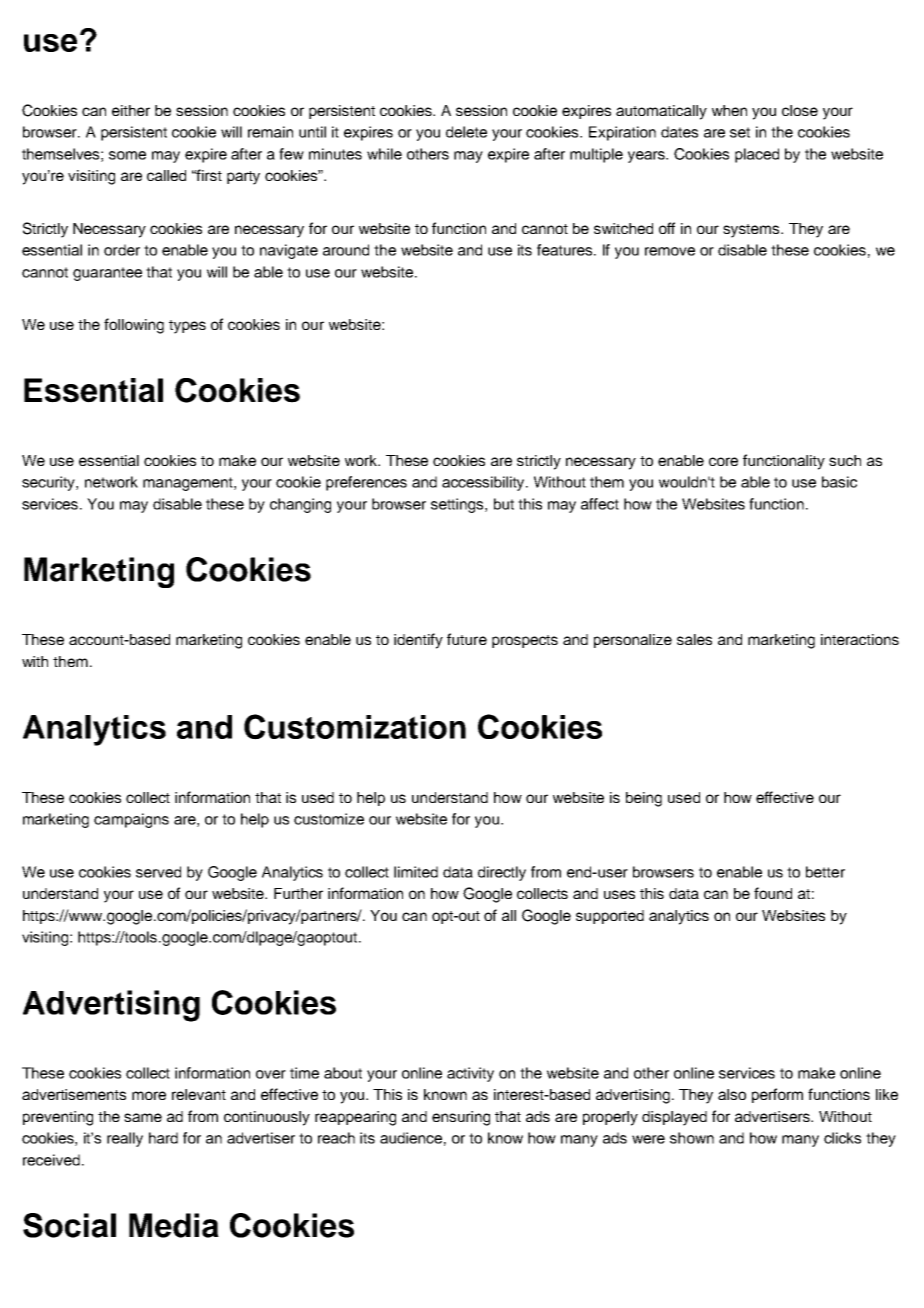  Describe the element at coordinates (466, 132) in the image. I see `delete` at that location.
